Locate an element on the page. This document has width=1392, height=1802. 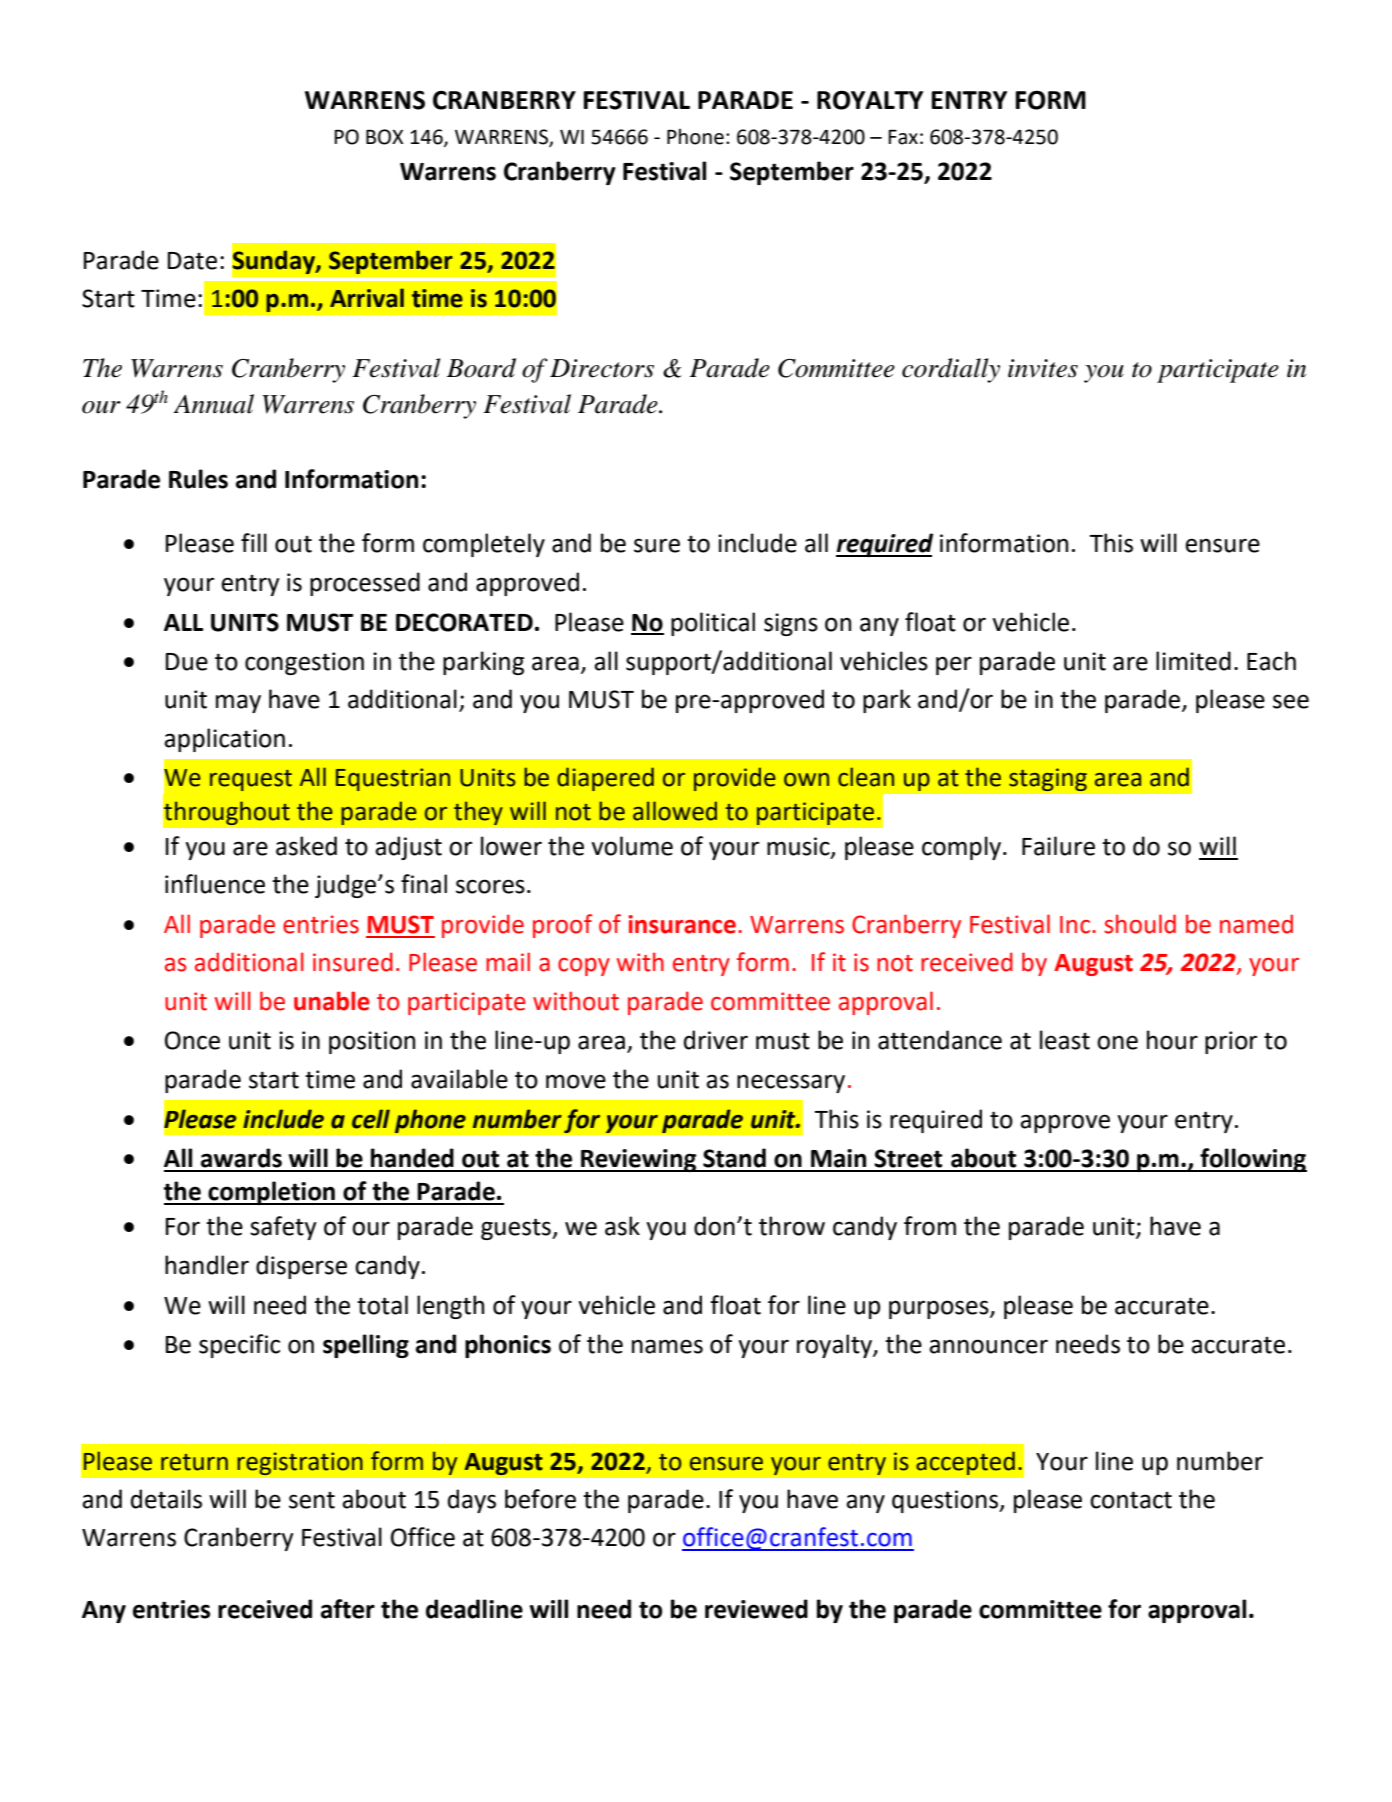
should is located at coordinates (1140, 924).
